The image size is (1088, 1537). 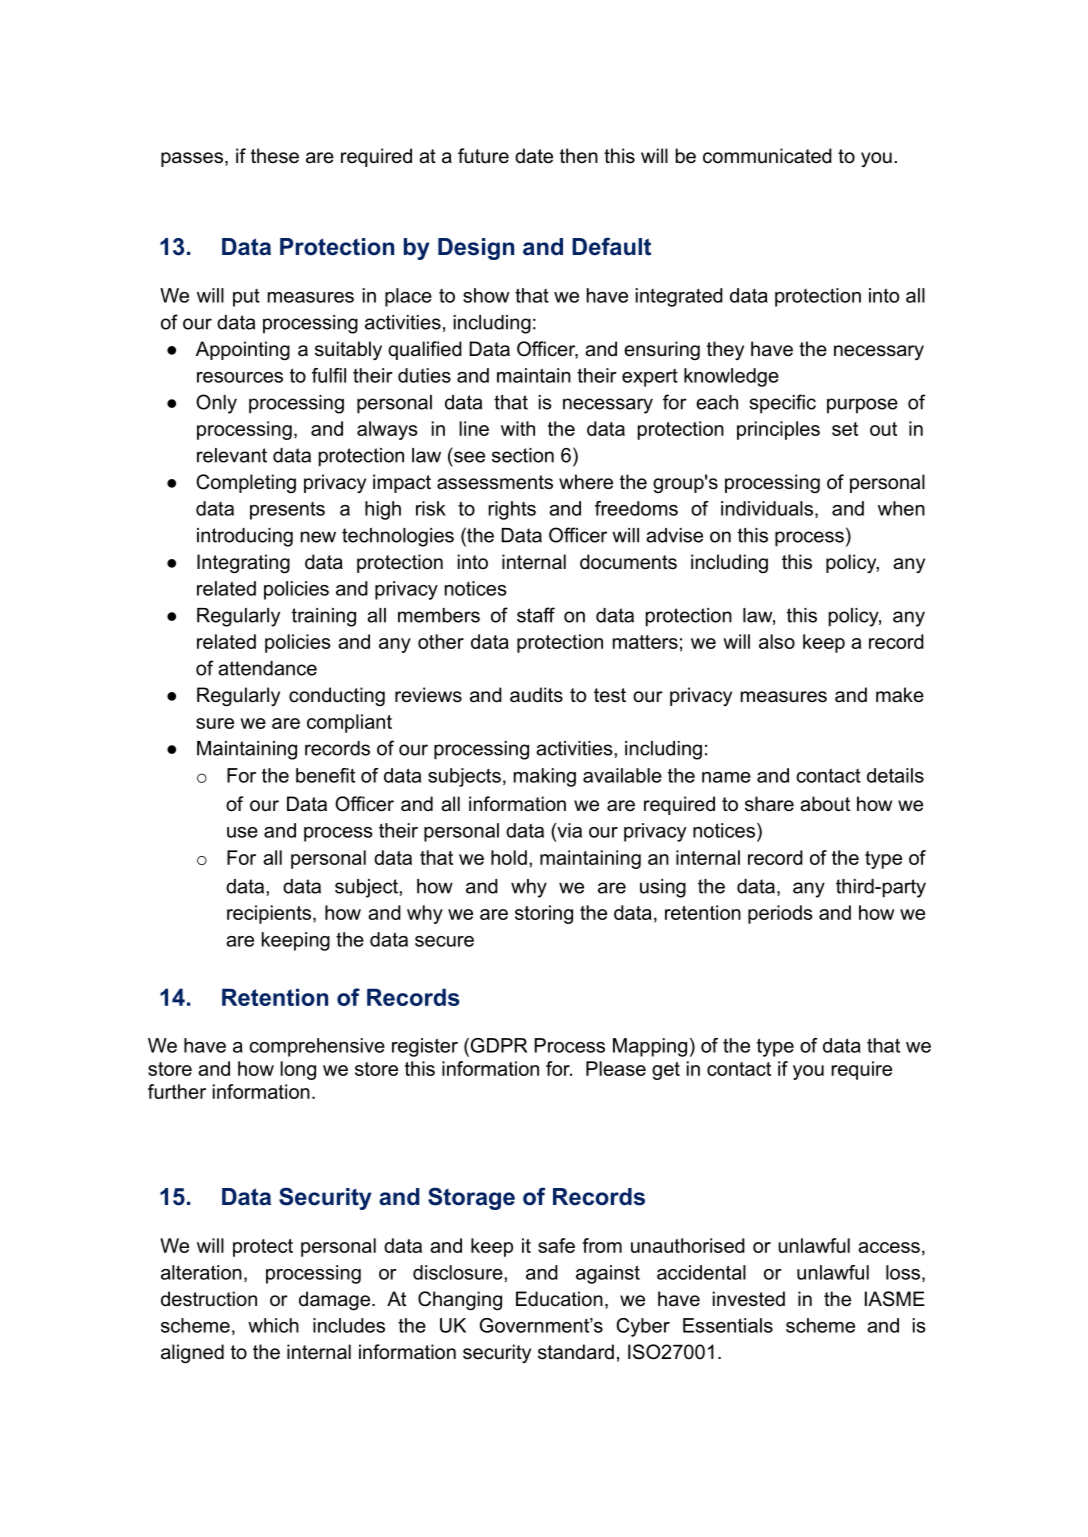 I want to click on these, so click(x=275, y=156).
